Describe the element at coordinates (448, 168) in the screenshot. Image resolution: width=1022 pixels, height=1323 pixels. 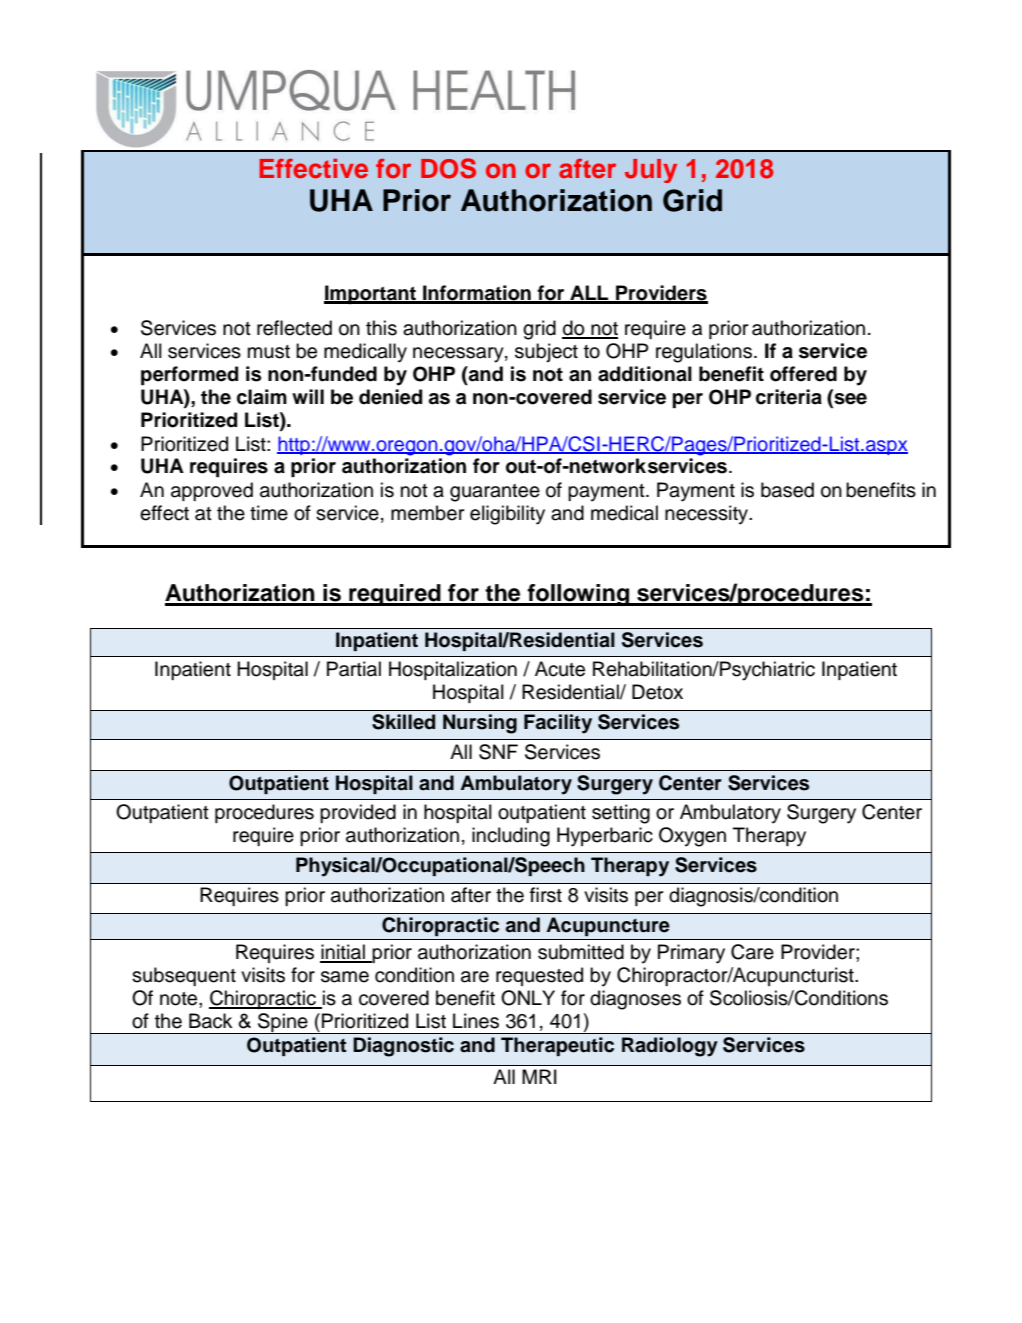
I see `DOS` at that location.
